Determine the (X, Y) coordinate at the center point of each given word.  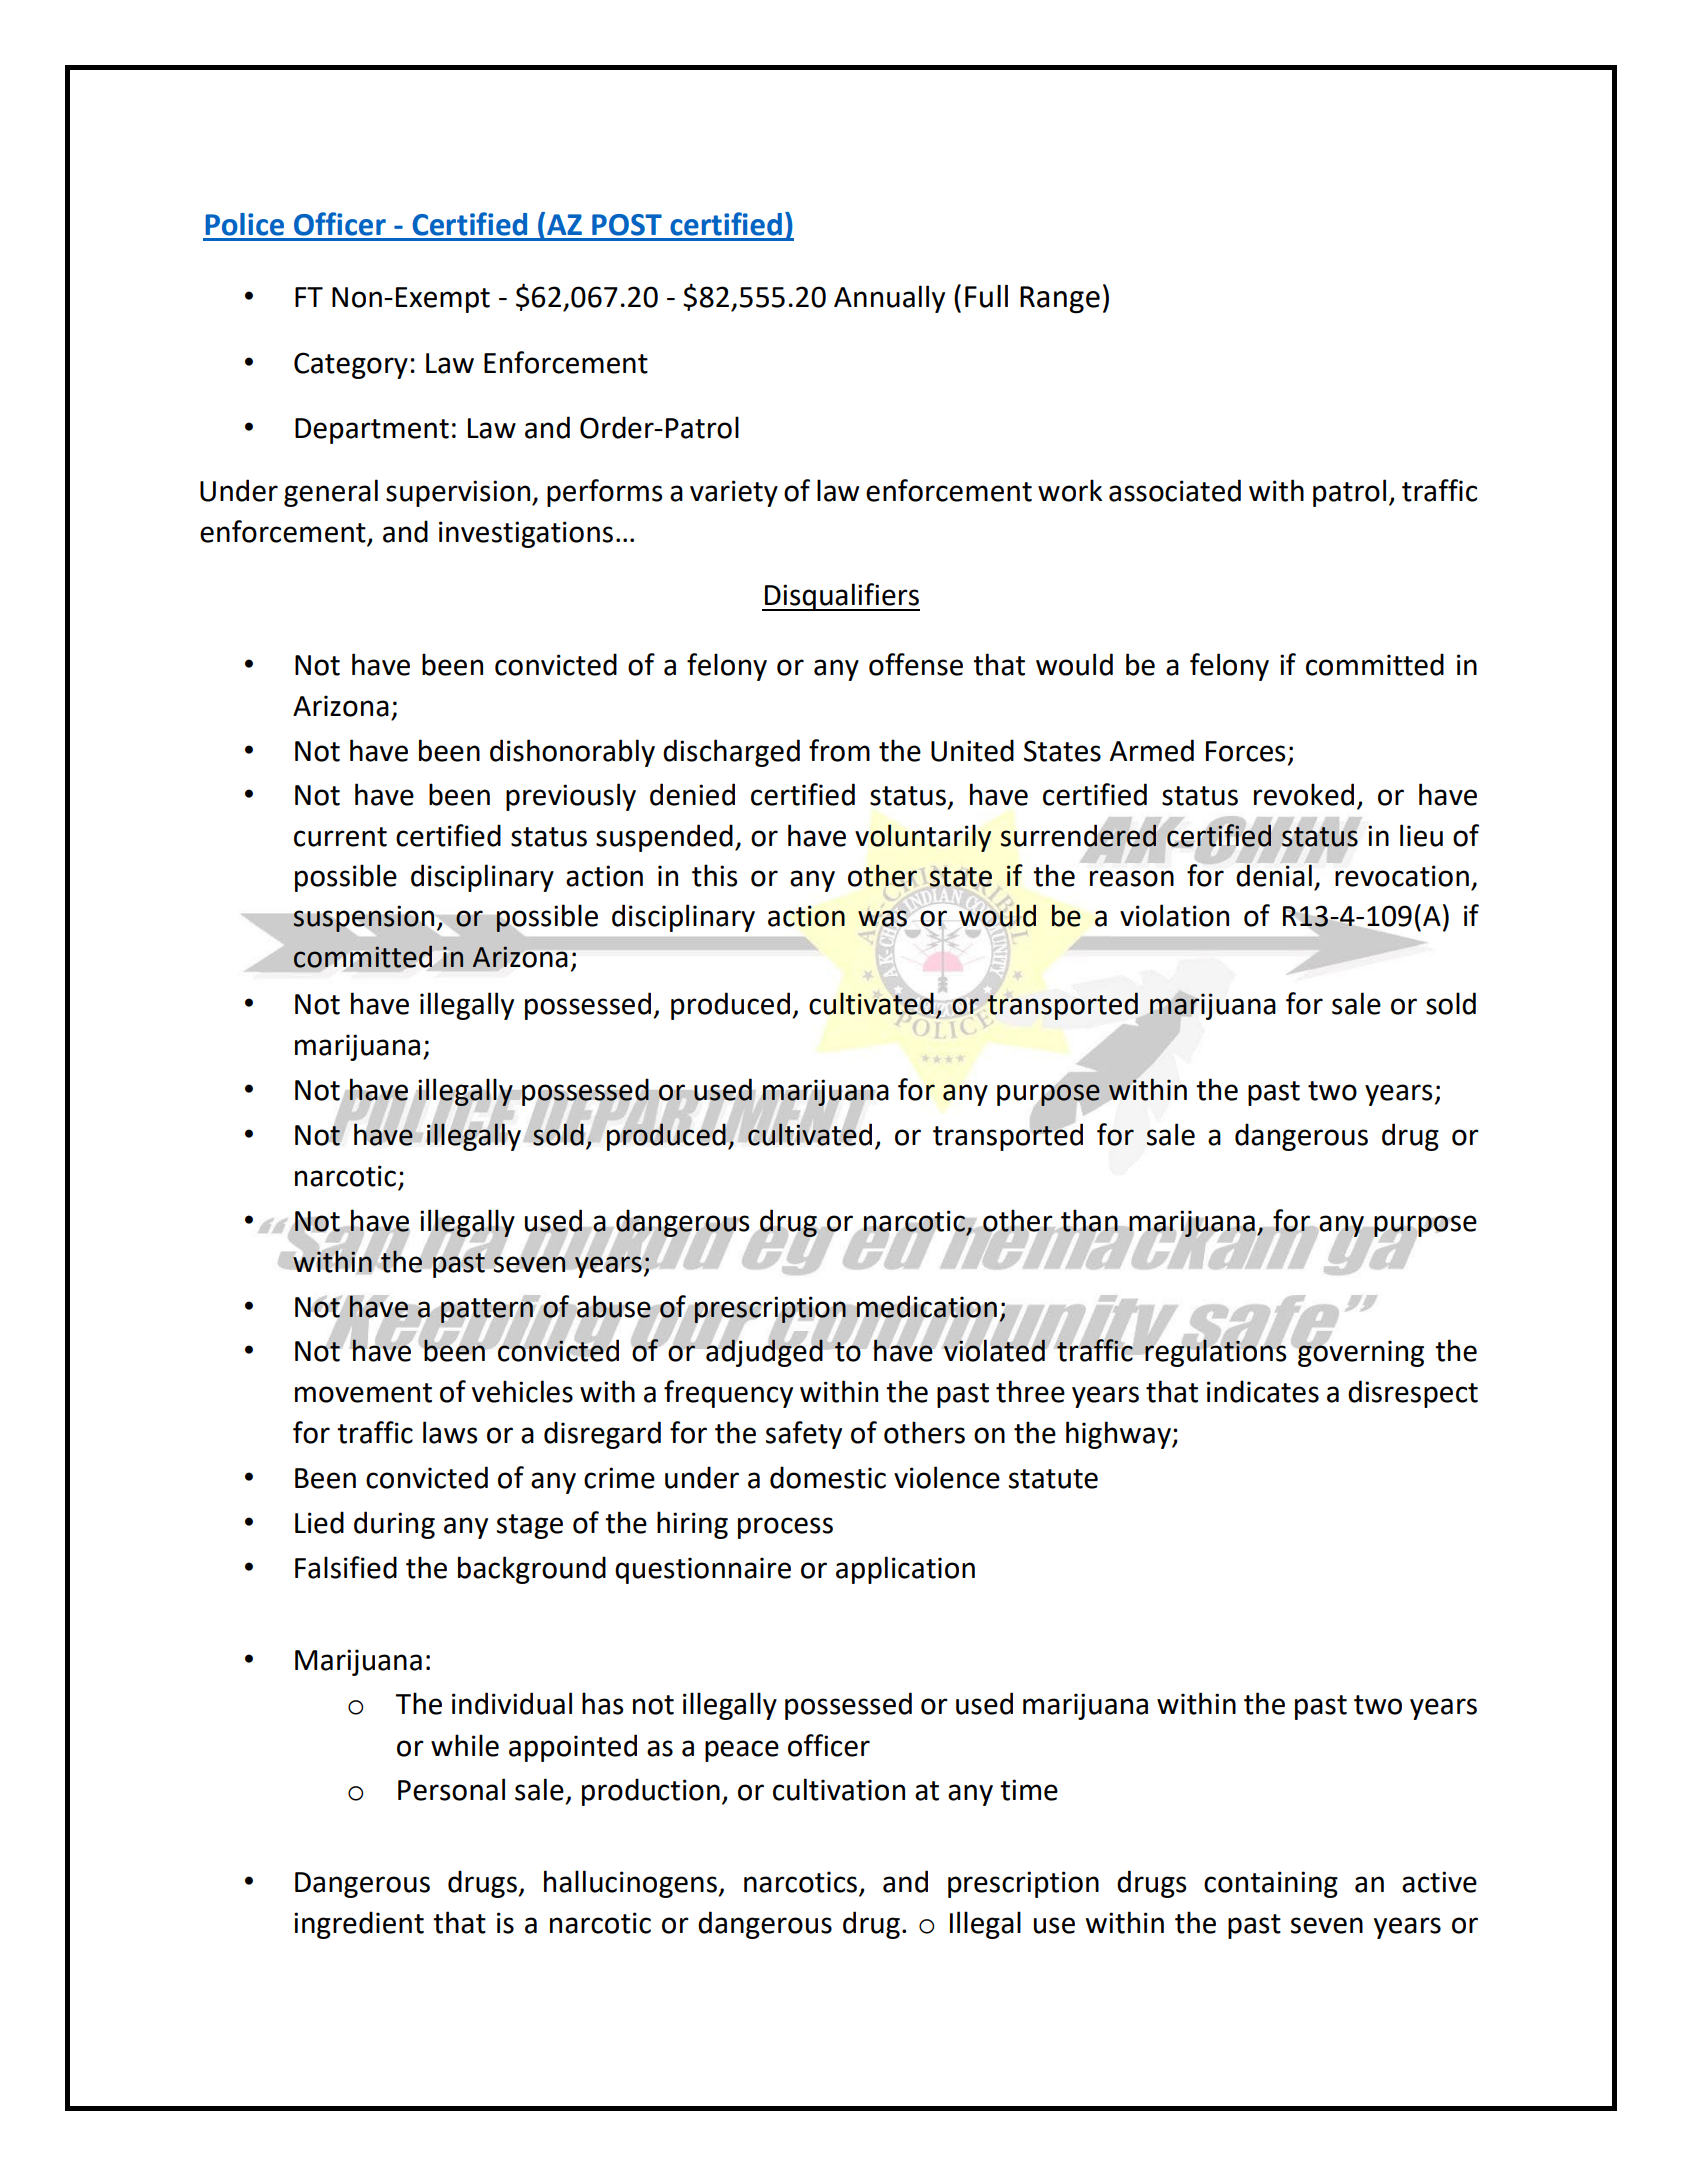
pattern (487, 1310)
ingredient (359, 1925)
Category (351, 365)
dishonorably (572, 753)
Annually (889, 299)
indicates (1263, 1391)
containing (1271, 1884)
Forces (1245, 751)
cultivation (839, 1789)
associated (1175, 490)
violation (1174, 915)
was (882, 918)
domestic (828, 1477)
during (394, 1525)
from (839, 750)
